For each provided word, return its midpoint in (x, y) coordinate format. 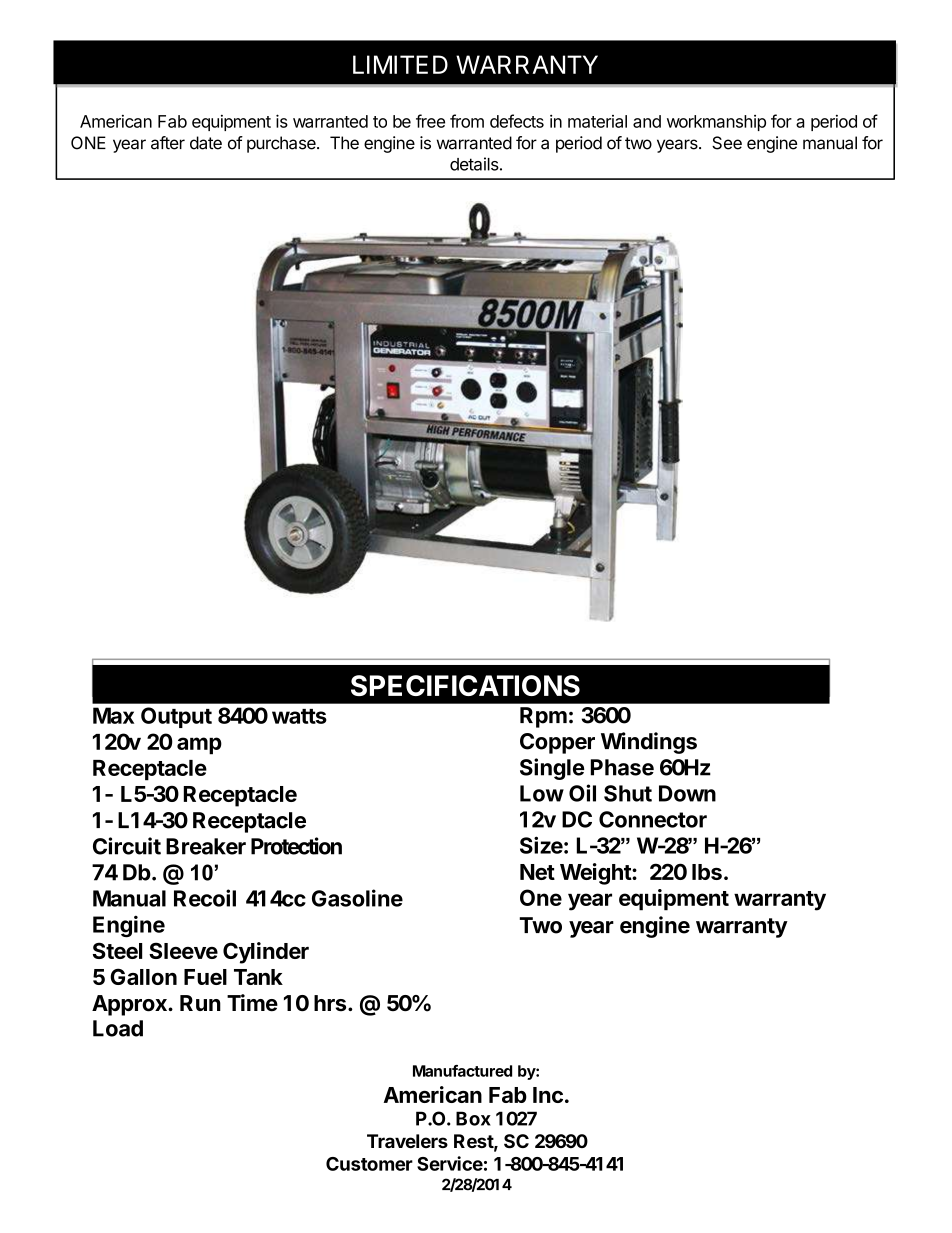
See (727, 143)
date (206, 143)
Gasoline (357, 898)
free (430, 121)
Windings (649, 743)
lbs (707, 872)
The (344, 143)
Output (176, 717)
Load (118, 1028)
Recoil (205, 898)
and (647, 121)
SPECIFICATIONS (465, 685)
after (168, 143)
